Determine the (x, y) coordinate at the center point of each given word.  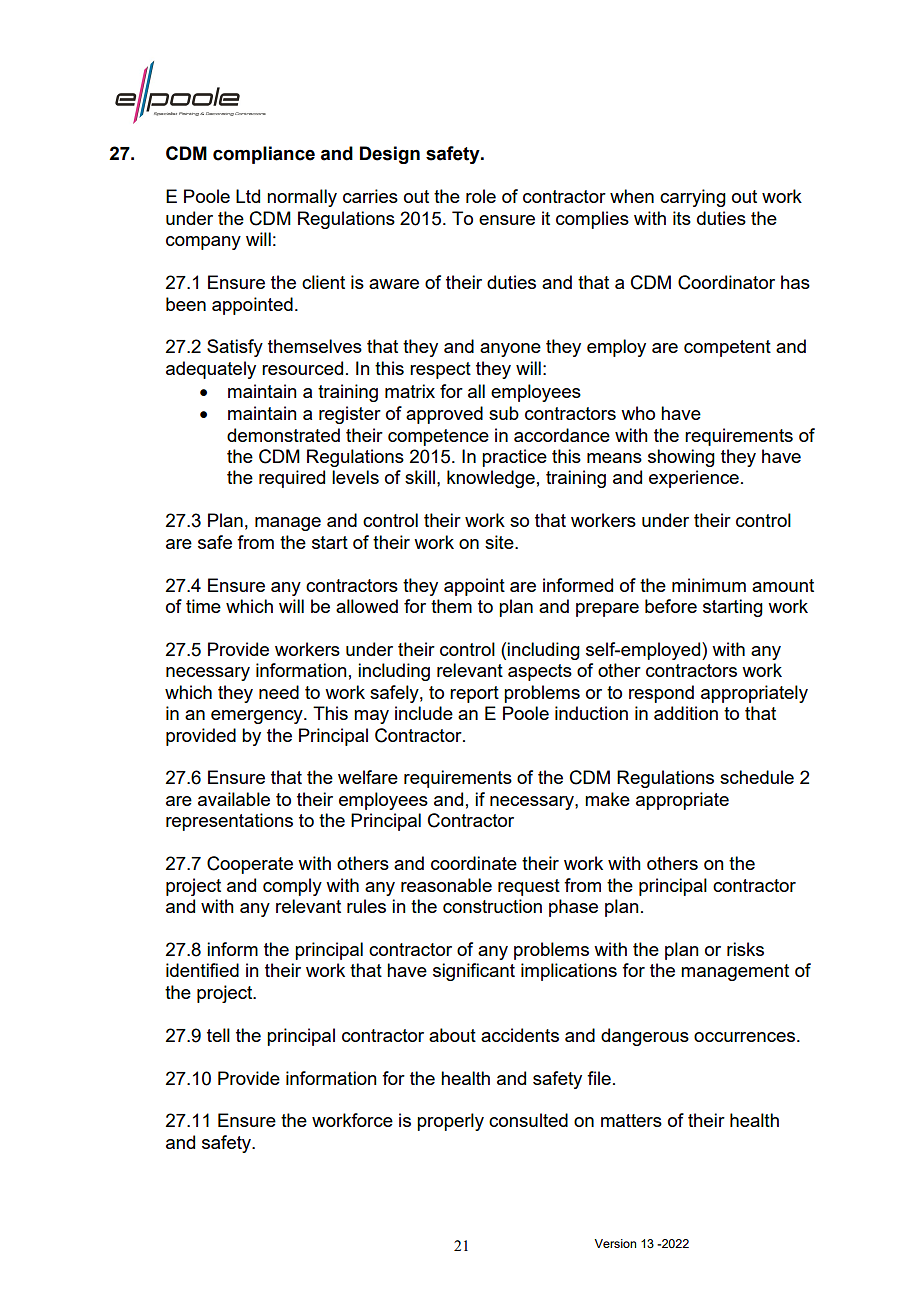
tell (218, 1035)
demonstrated (283, 435)
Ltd (248, 196)
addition (686, 713)
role (481, 196)
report (474, 694)
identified (202, 970)
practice (514, 458)
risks (745, 949)
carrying (693, 198)
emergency (258, 717)
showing (681, 458)
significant (474, 972)
